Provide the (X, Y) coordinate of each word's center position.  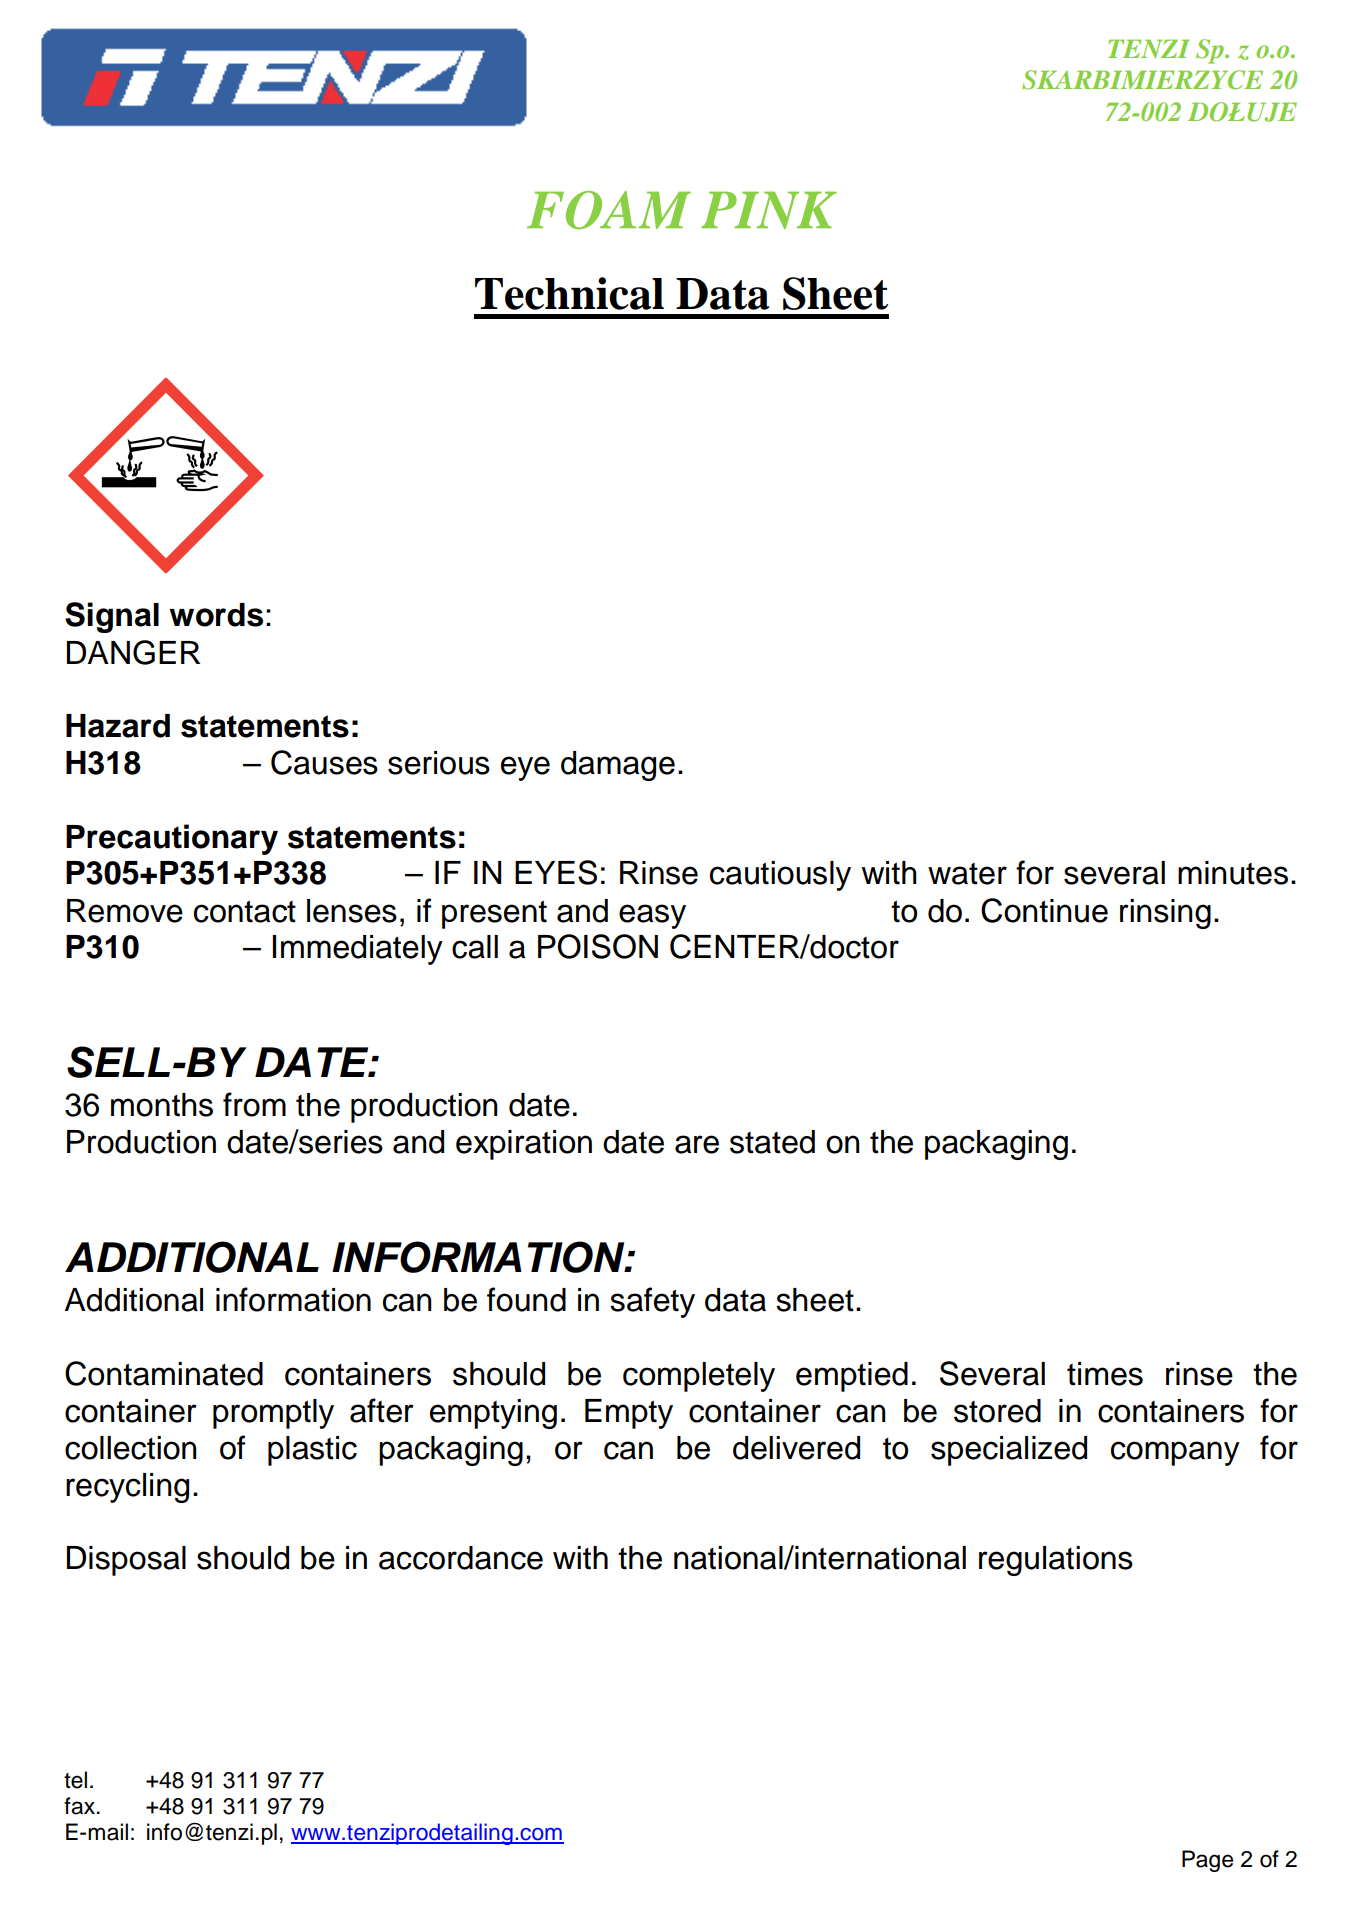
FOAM (609, 210)
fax (79, 1806)
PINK (769, 210)
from (254, 1104)
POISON (598, 946)
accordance (461, 1558)
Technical (569, 293)
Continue (1044, 910)
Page (1207, 1861)
